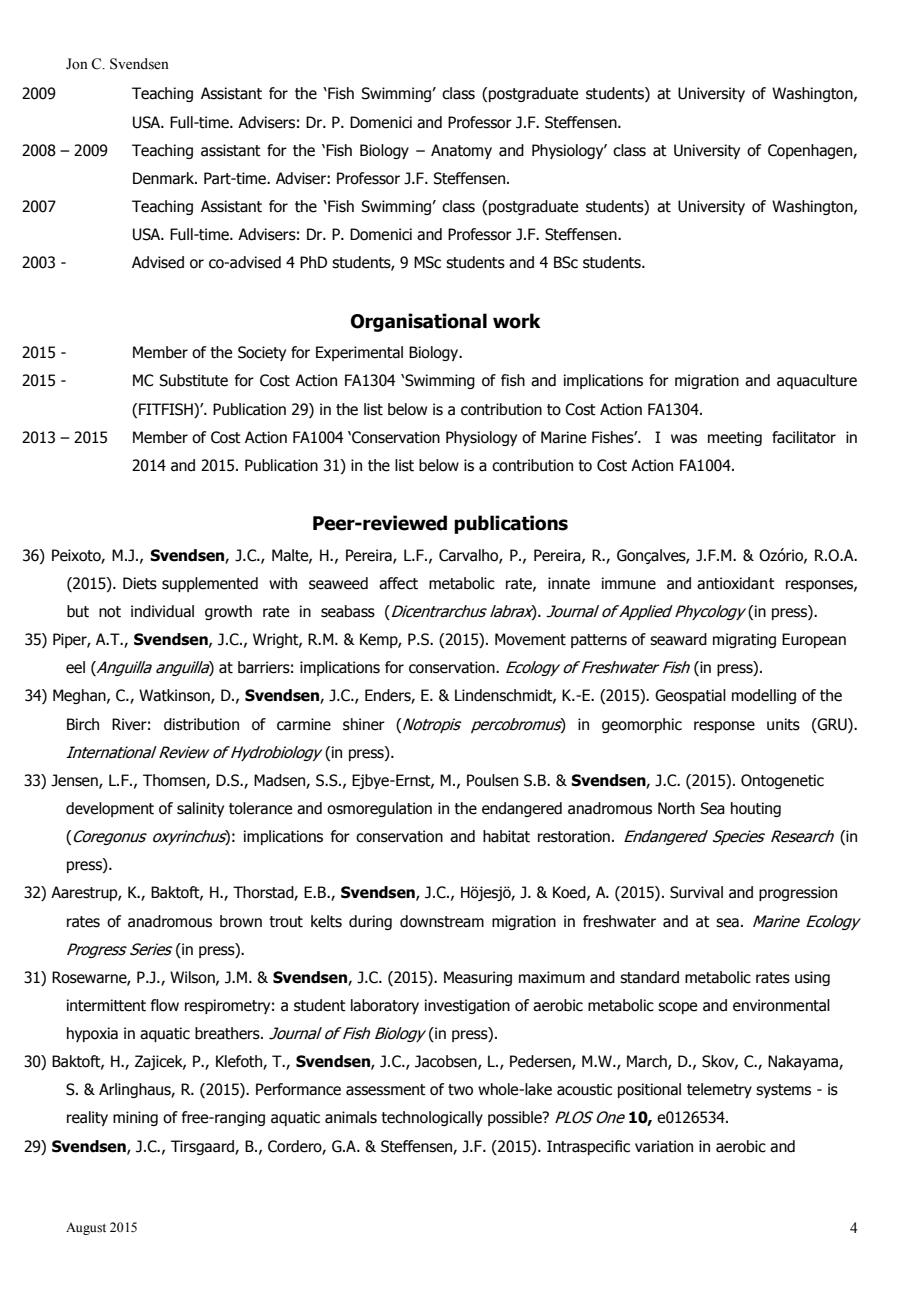 Image resolution: width=924 pixels, height=1308 pixels. What do you see at coordinates (506, 836) in the screenshot?
I see `habitat` at bounding box center [506, 836].
